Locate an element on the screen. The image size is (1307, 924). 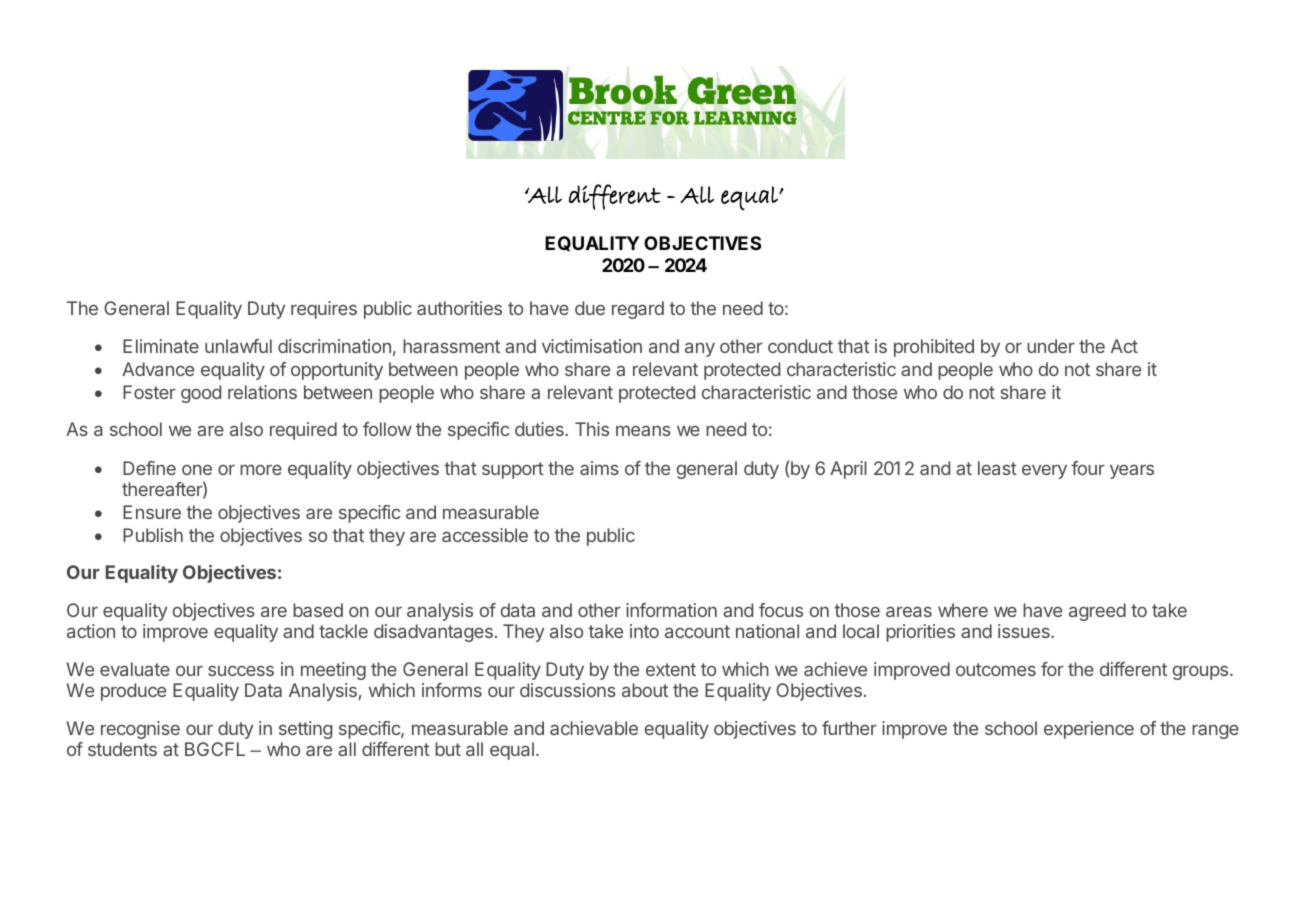
setting is located at coordinates (305, 730).
